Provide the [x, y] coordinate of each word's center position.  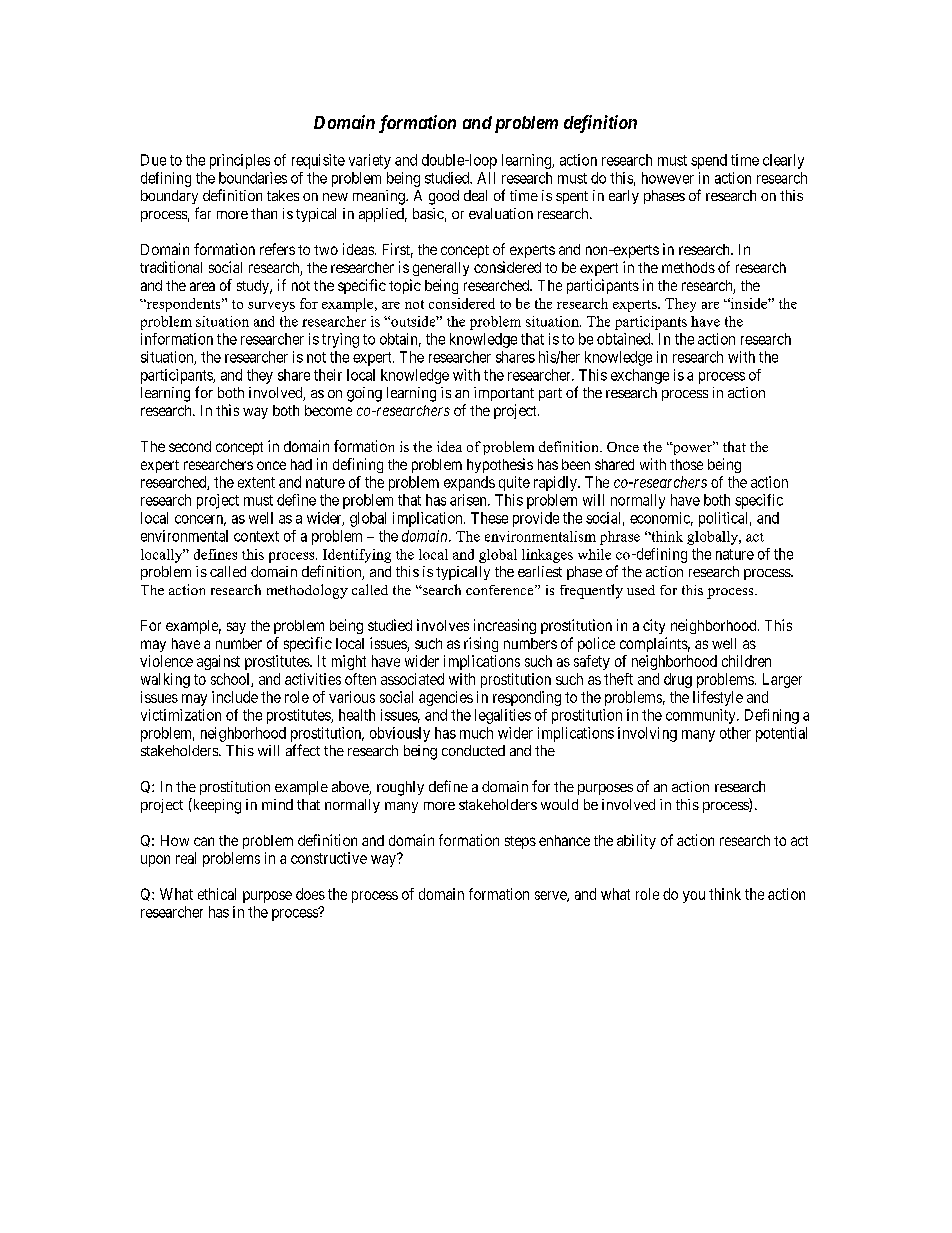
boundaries [253, 178]
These [489, 518]
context [256, 536]
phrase [620, 538]
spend [709, 161]
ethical [217, 894]
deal [475, 195]
